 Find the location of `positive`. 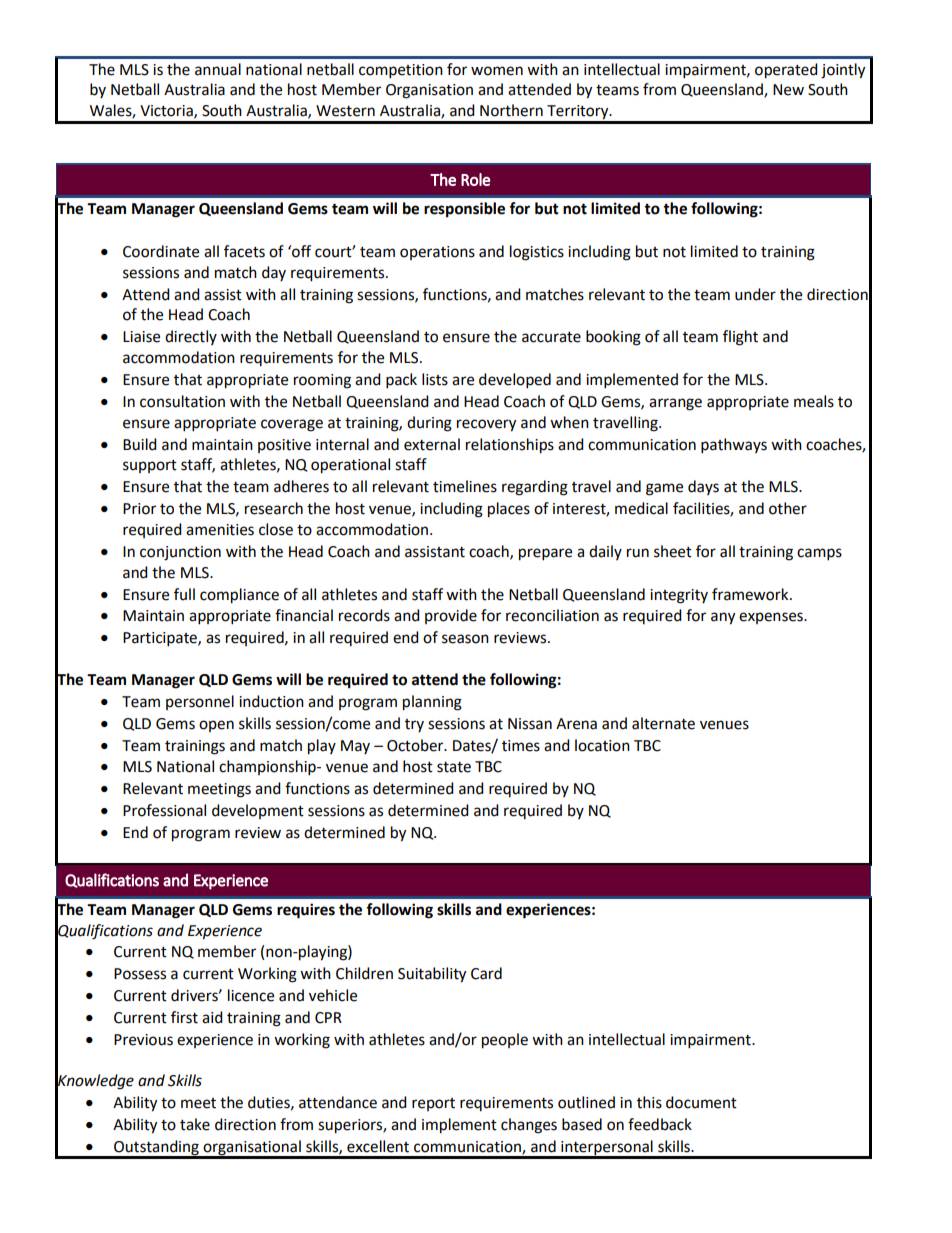

positive is located at coordinates (284, 446).
